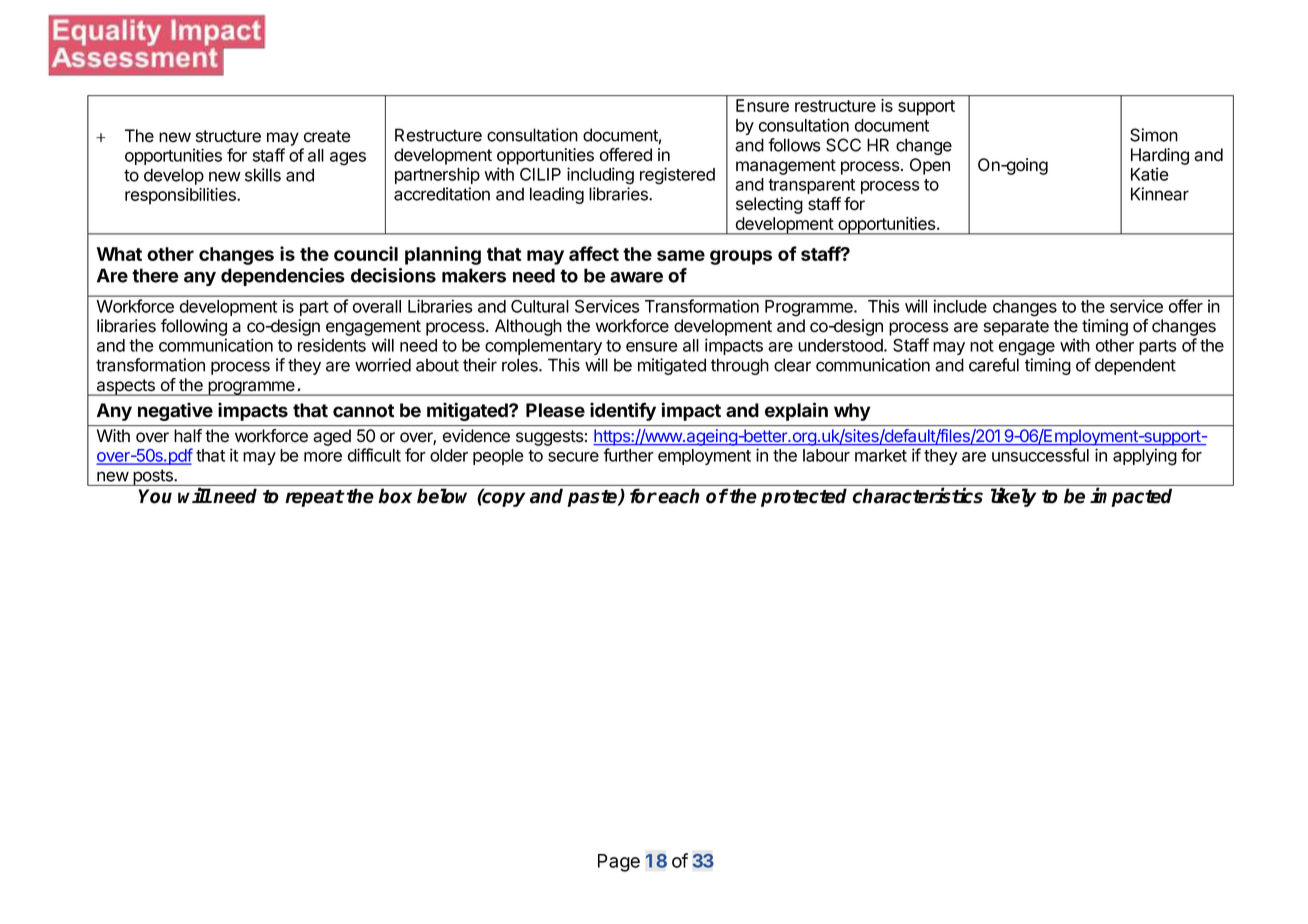 The width and height of the screenshot is (1308, 924). Describe the element at coordinates (918, 495) in the screenshot. I see `characteristics` at that location.
